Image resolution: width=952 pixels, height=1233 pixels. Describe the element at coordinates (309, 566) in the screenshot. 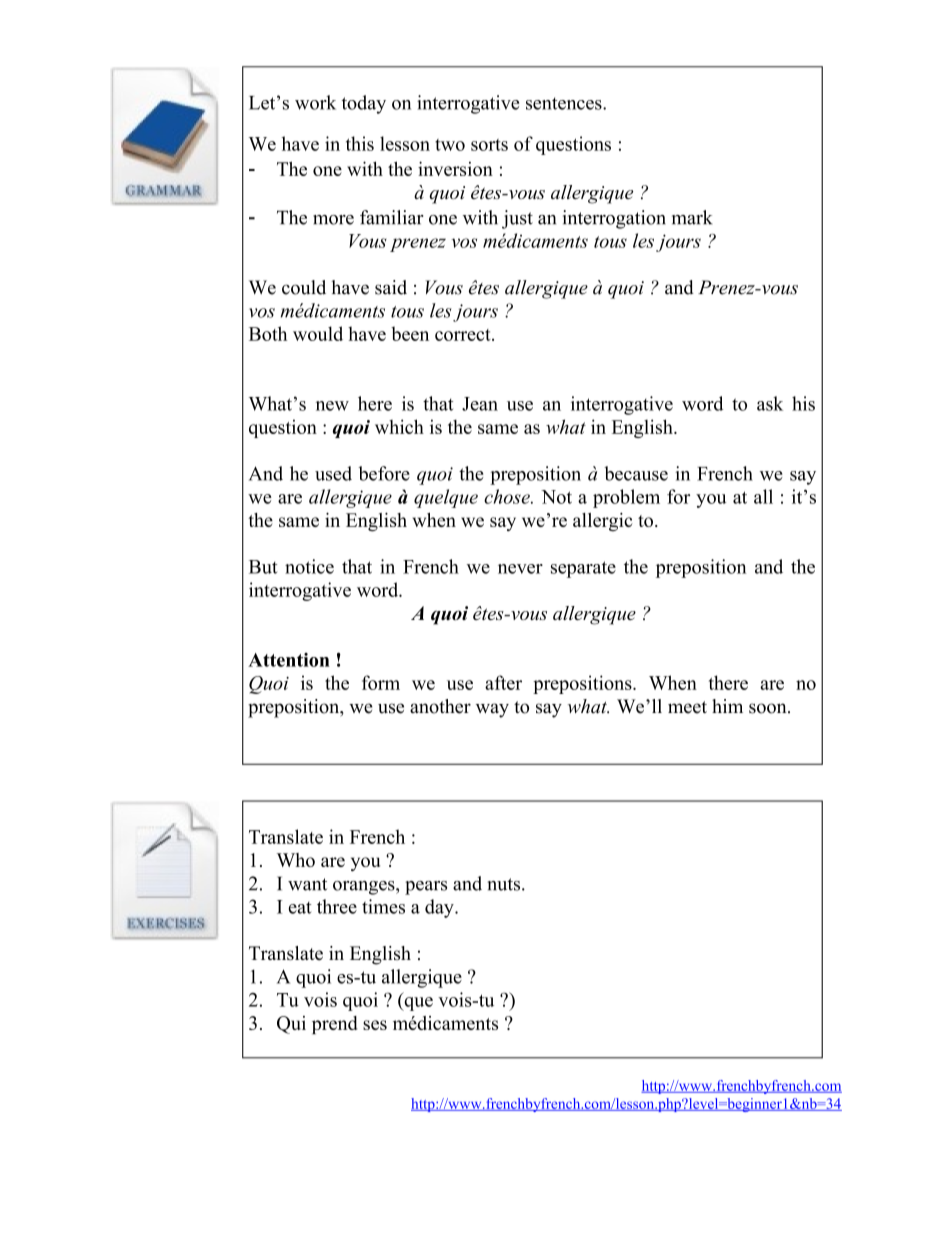

I see `notice` at that location.
